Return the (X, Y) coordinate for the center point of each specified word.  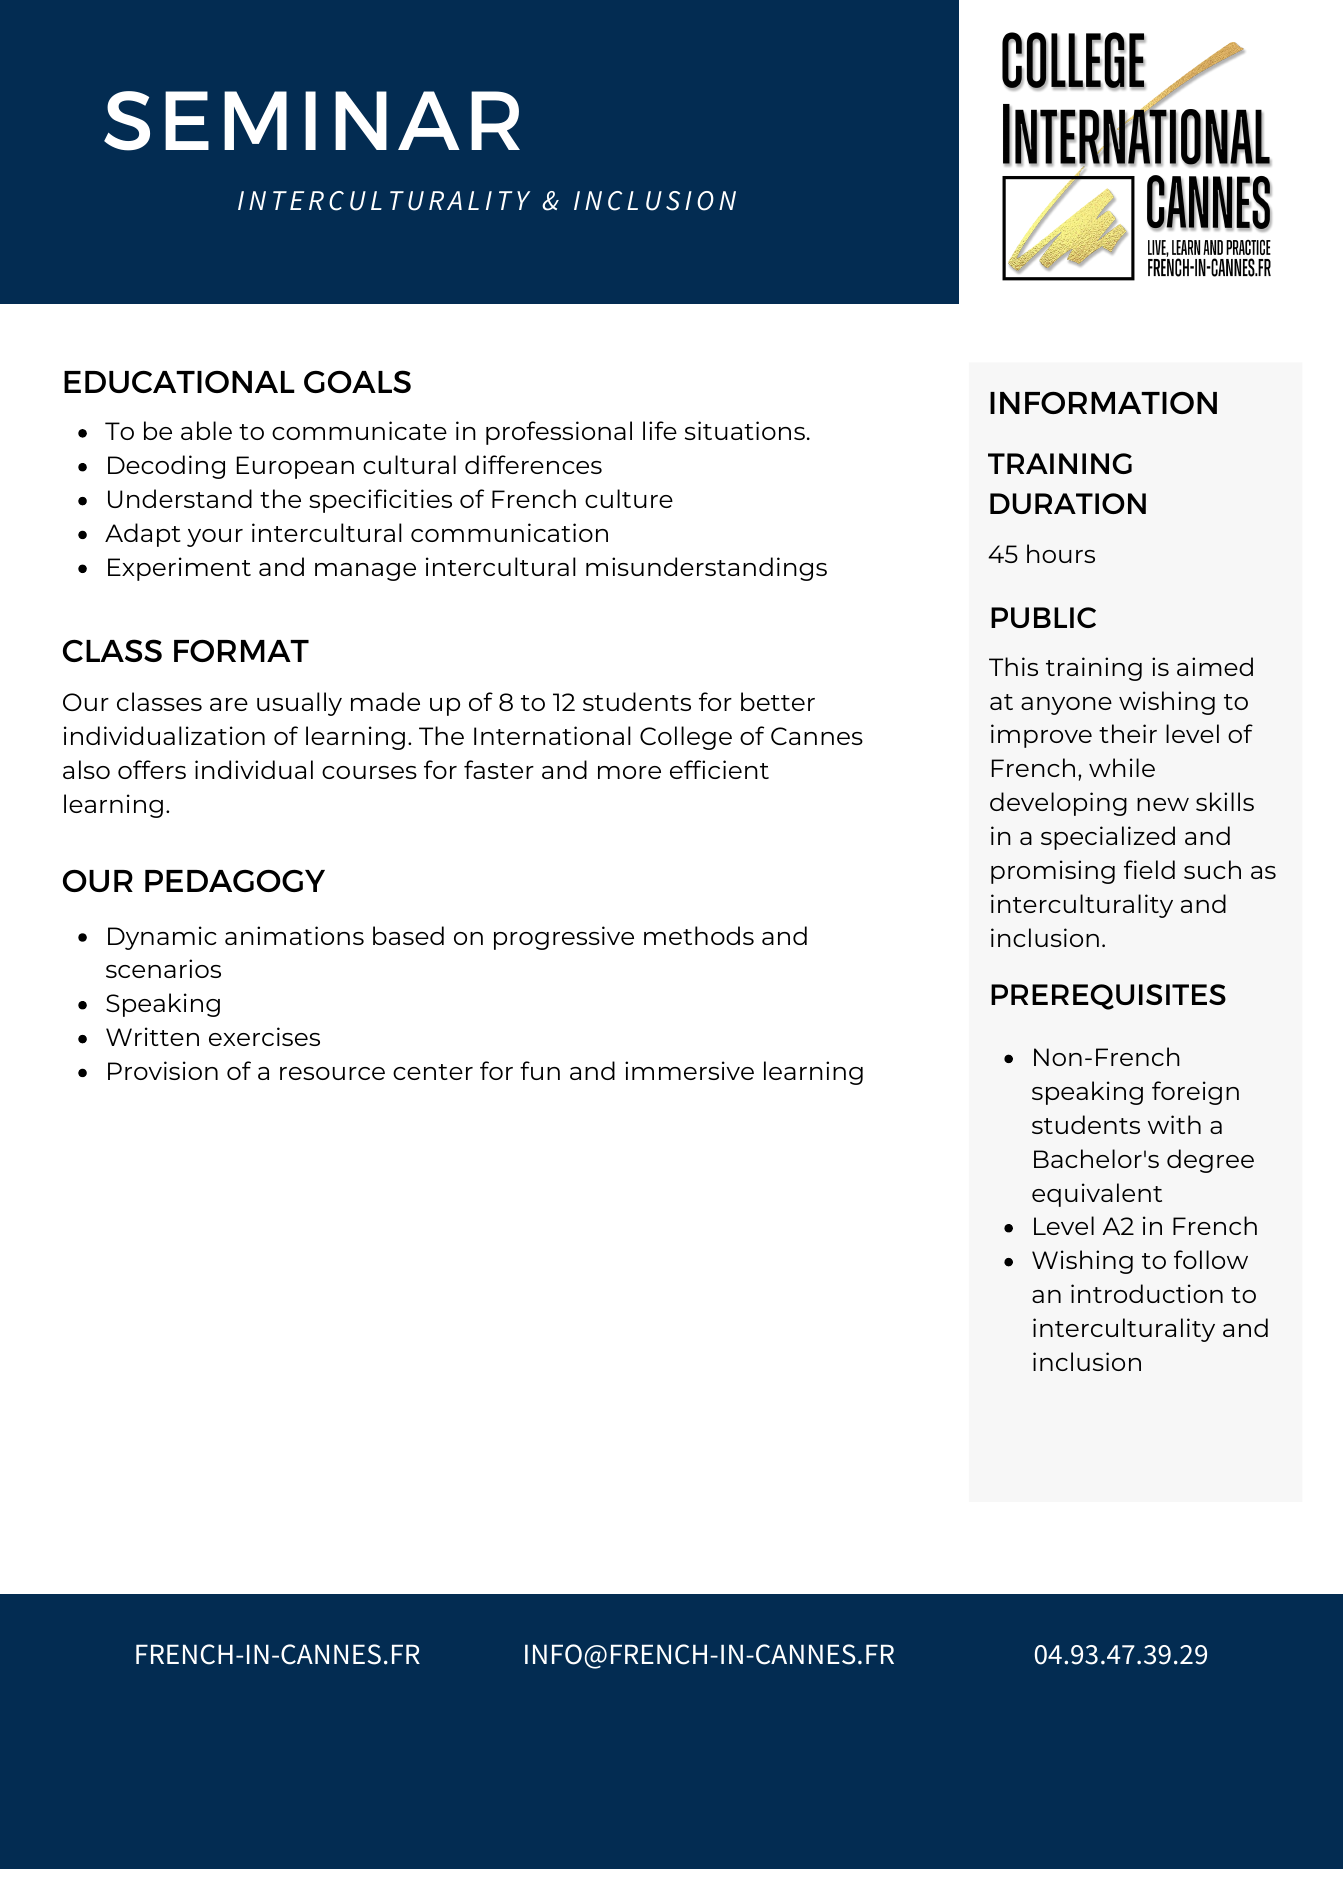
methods (699, 935)
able (206, 430)
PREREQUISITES (1108, 997)
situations (745, 430)
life (660, 430)
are (229, 704)
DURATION (1068, 503)
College (686, 738)
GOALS (357, 381)
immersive (689, 1070)
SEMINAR (312, 121)
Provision (163, 1070)
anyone (1066, 706)
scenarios (163, 968)
